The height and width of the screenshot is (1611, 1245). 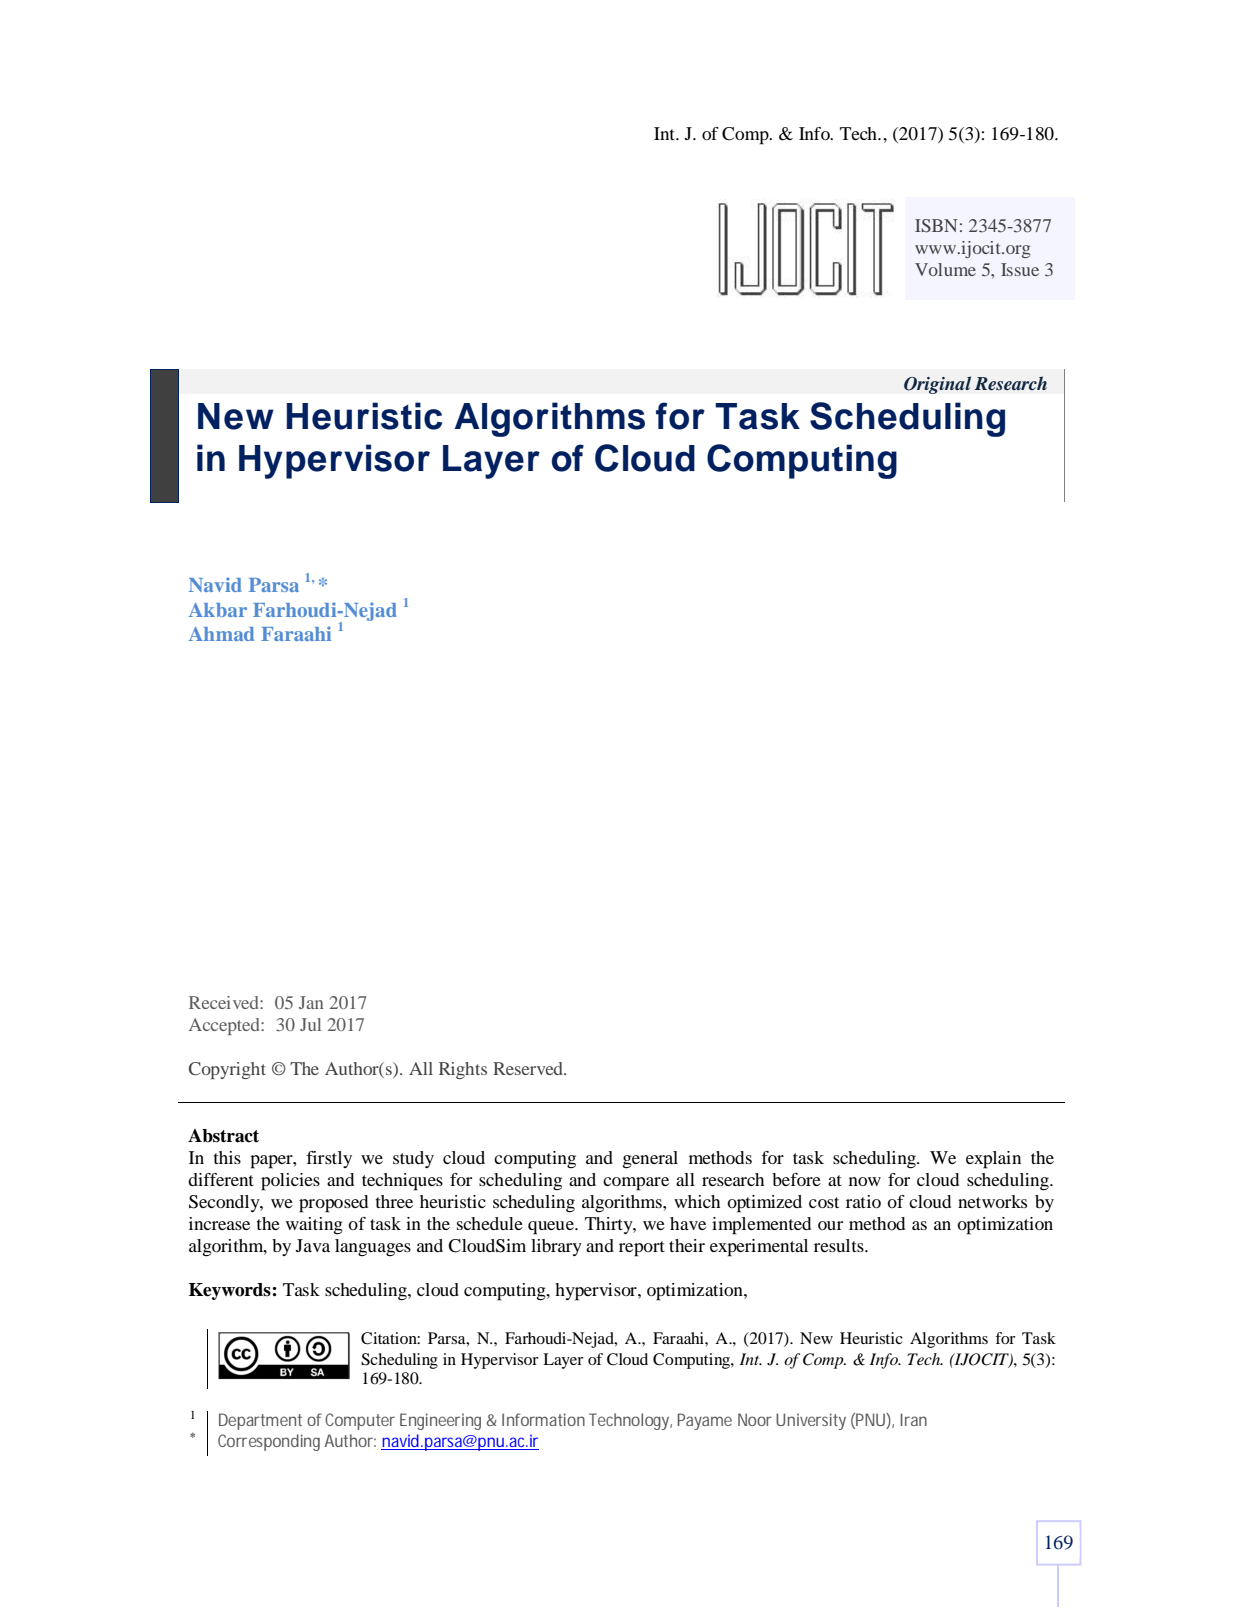 What do you see at coordinates (863, 1201) in the screenshot?
I see `ratio` at bounding box center [863, 1201].
